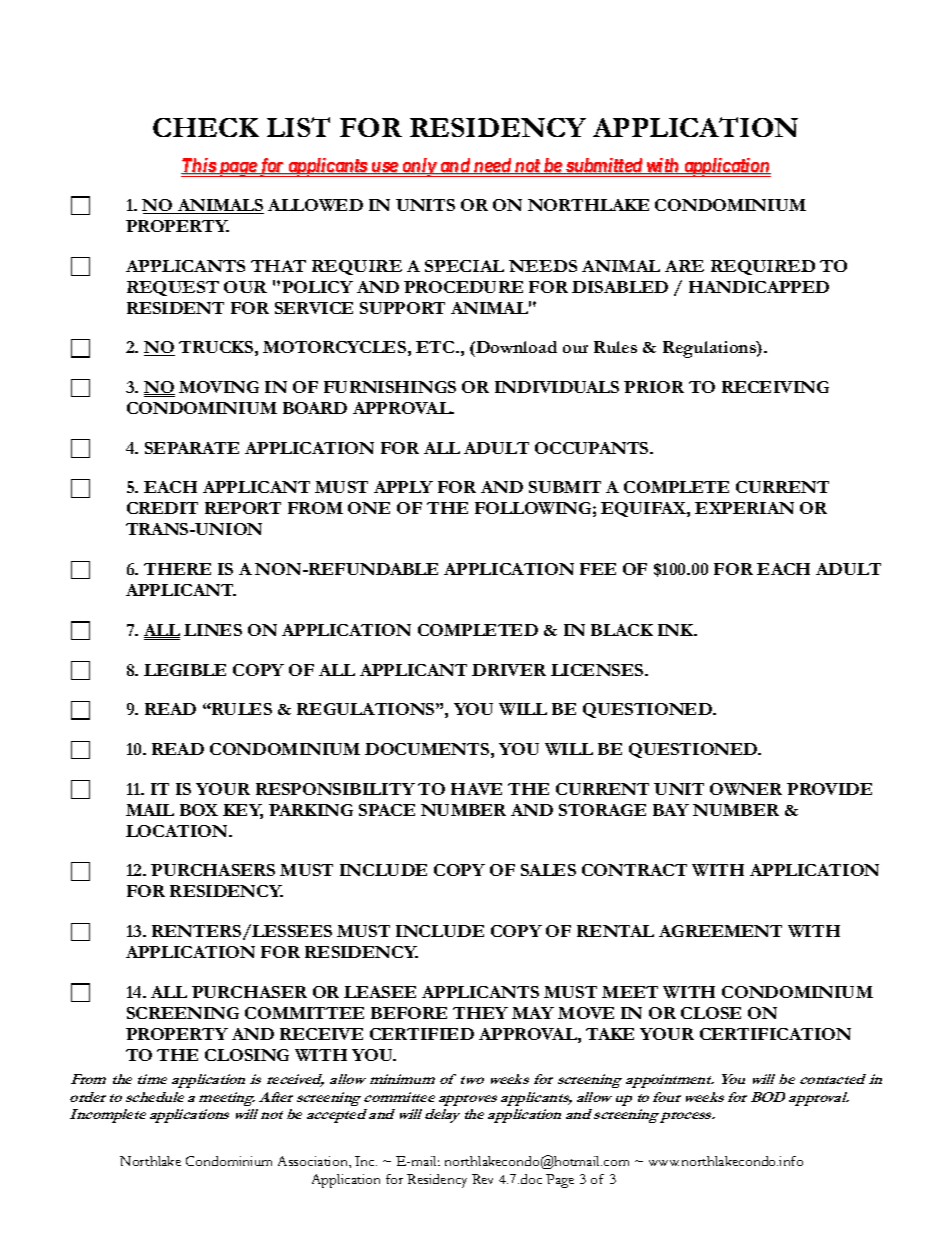  What do you see at coordinates (403, 487) in the screenshot?
I see `APPLY` at bounding box center [403, 487].
